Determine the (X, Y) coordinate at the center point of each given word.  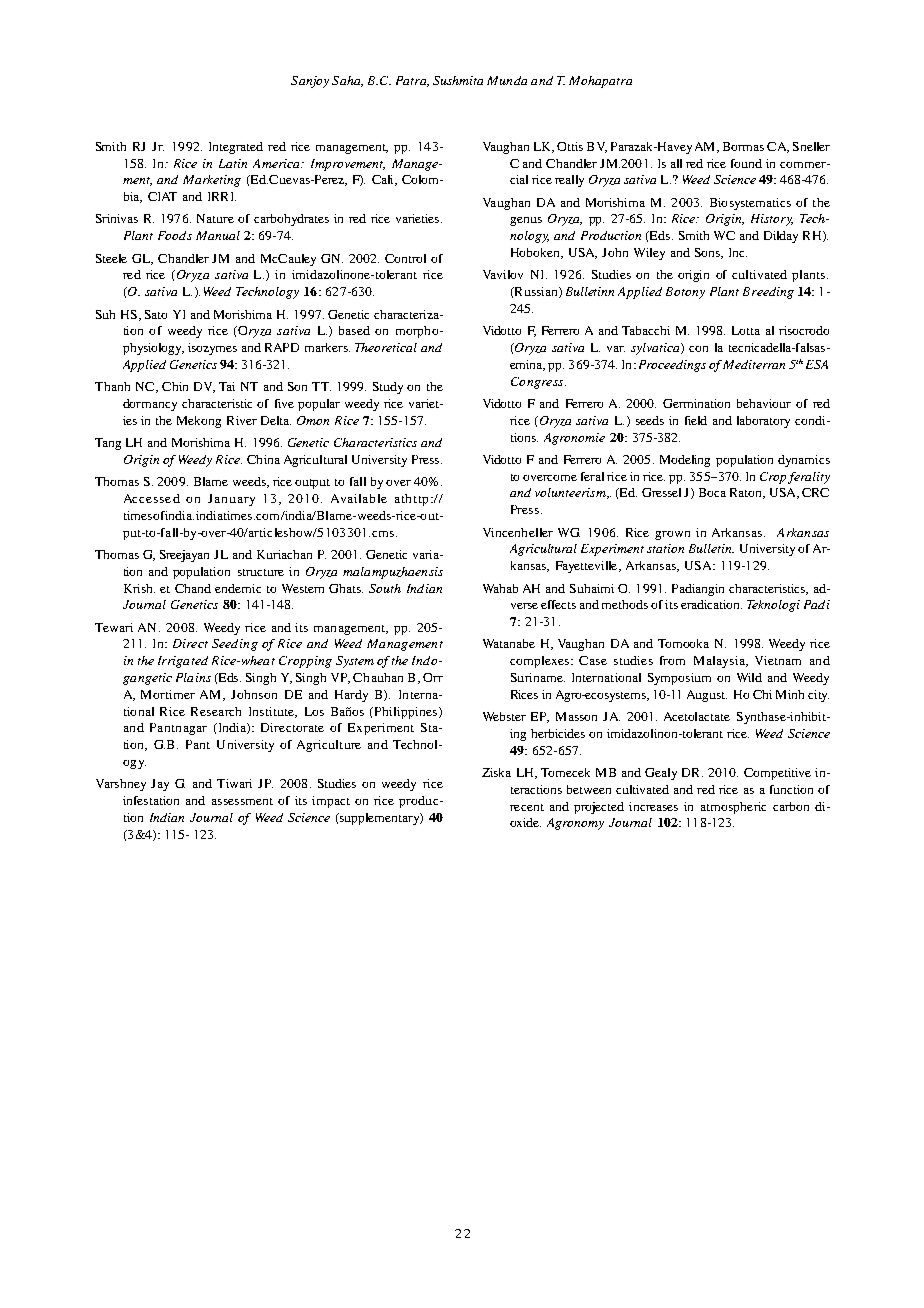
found (746, 163)
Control (405, 258)
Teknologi (773, 606)
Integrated (236, 148)
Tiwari (234, 783)
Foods (175, 235)
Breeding (768, 293)
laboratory (763, 422)
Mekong (199, 422)
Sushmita (458, 80)
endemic (238, 588)
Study (388, 388)
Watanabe (509, 643)
